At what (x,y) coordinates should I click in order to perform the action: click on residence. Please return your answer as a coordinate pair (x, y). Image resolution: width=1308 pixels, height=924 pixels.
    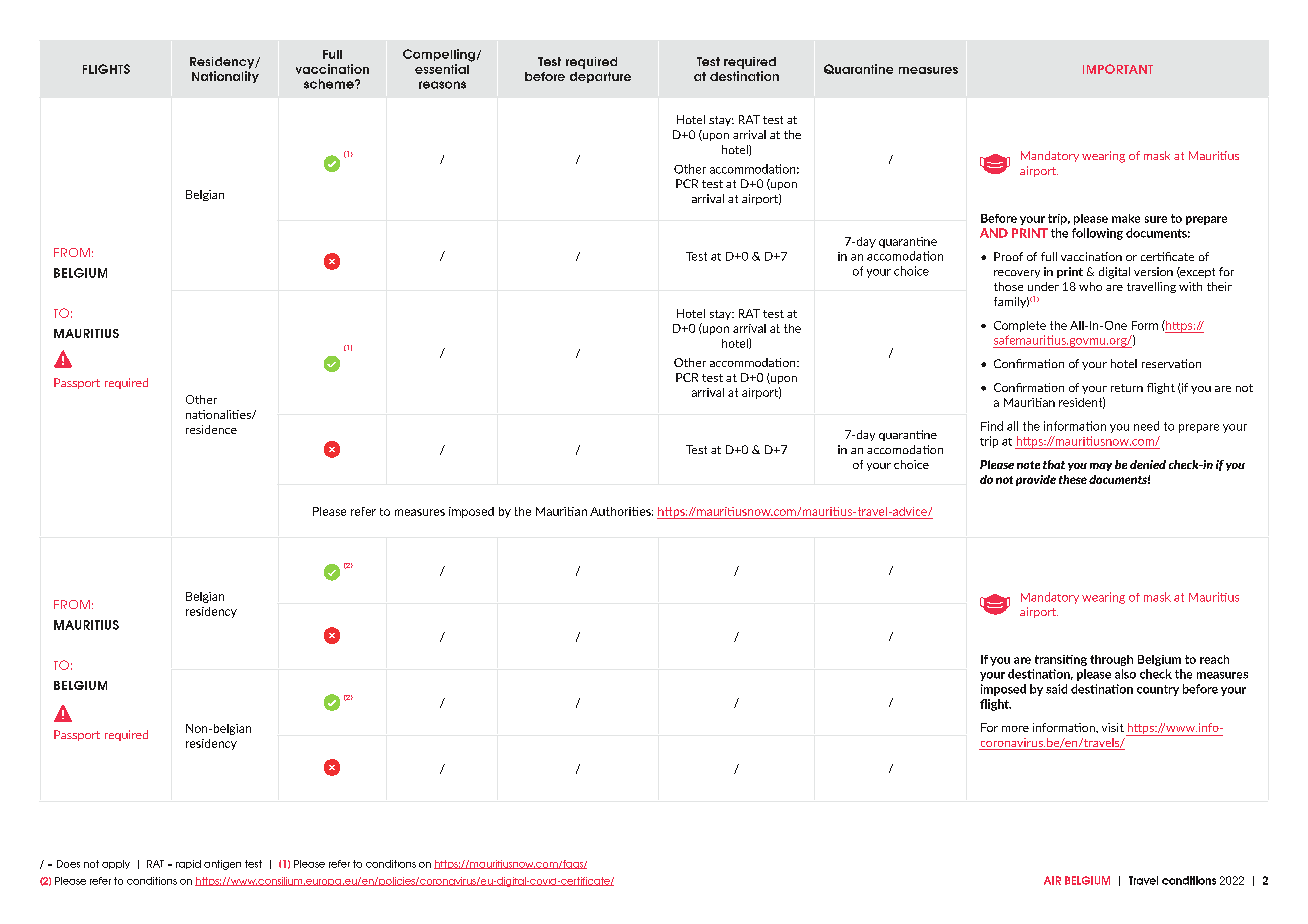
    Looking at the image, I should click on (211, 429).
